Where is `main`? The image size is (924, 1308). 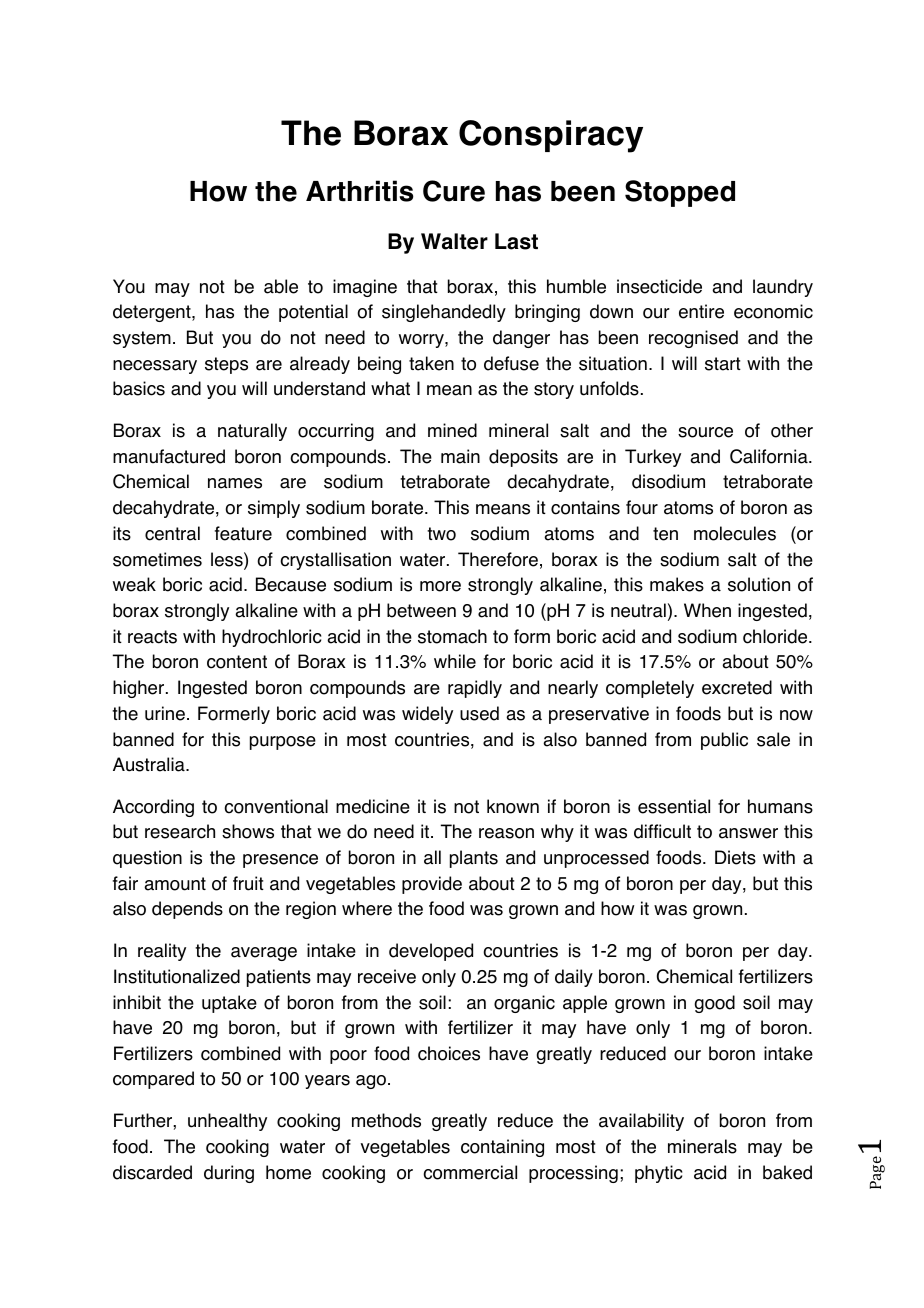 main is located at coordinates (460, 456).
